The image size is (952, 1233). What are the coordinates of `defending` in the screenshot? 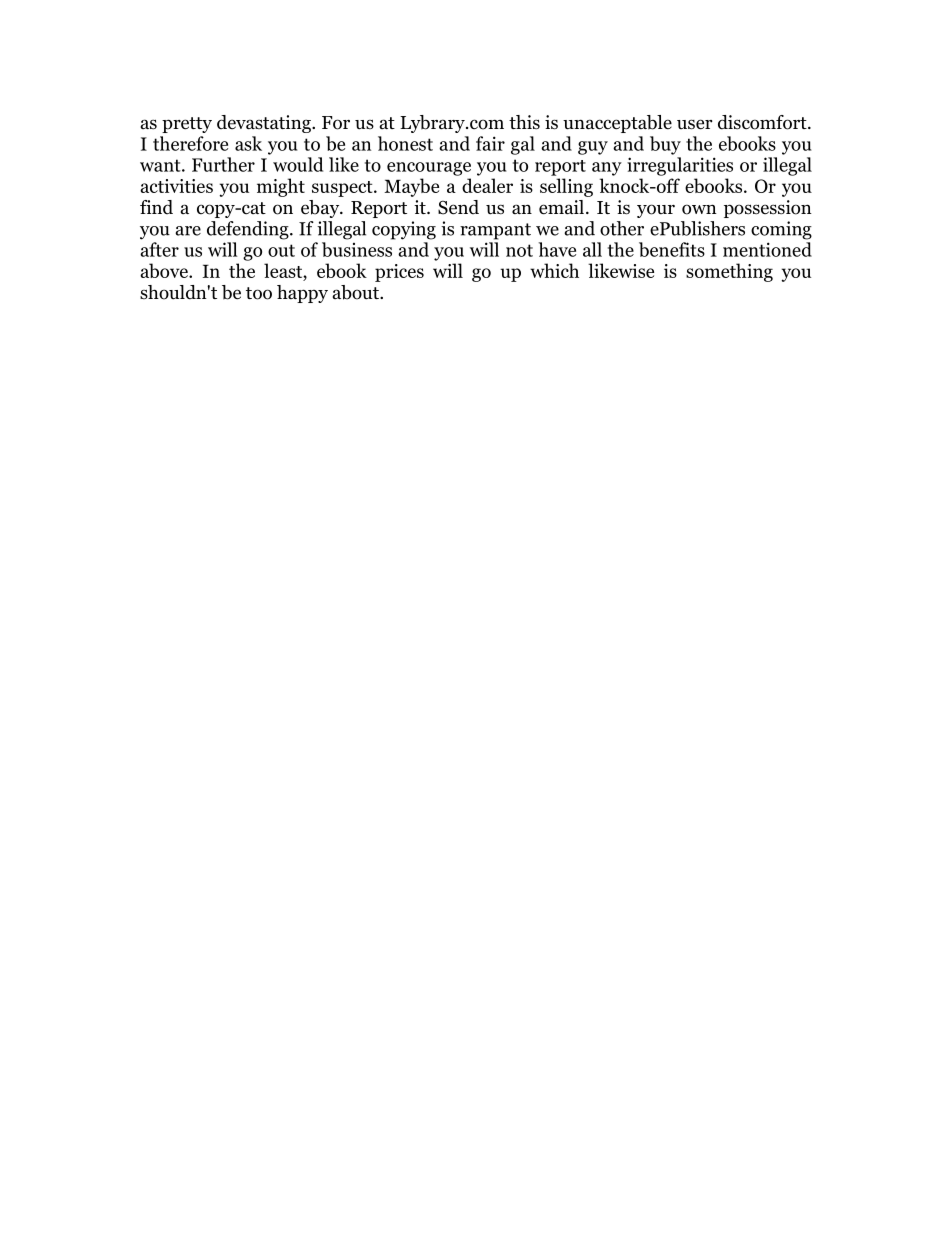 It's located at (249, 230).
